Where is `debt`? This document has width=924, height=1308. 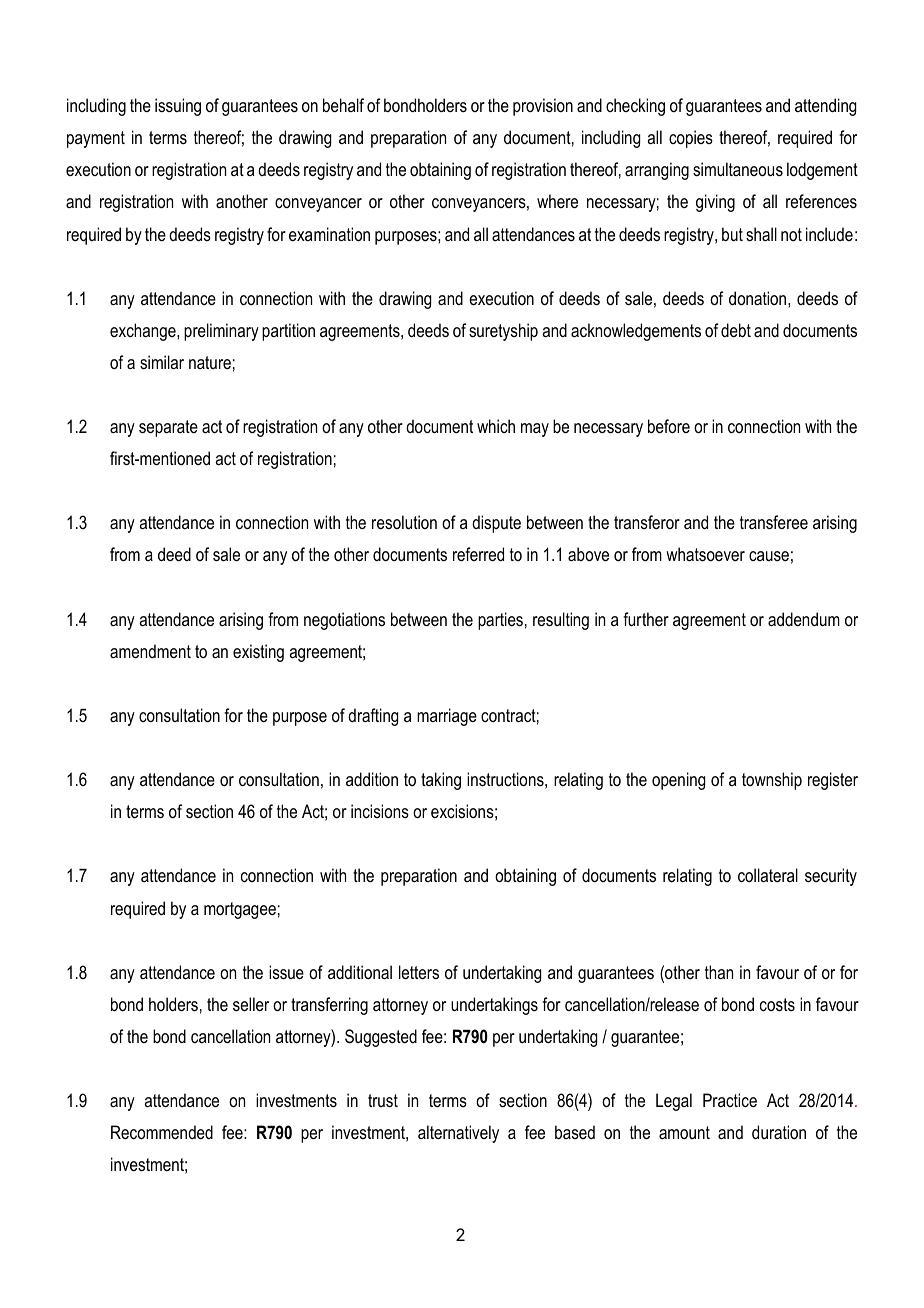
debt is located at coordinates (736, 330).
